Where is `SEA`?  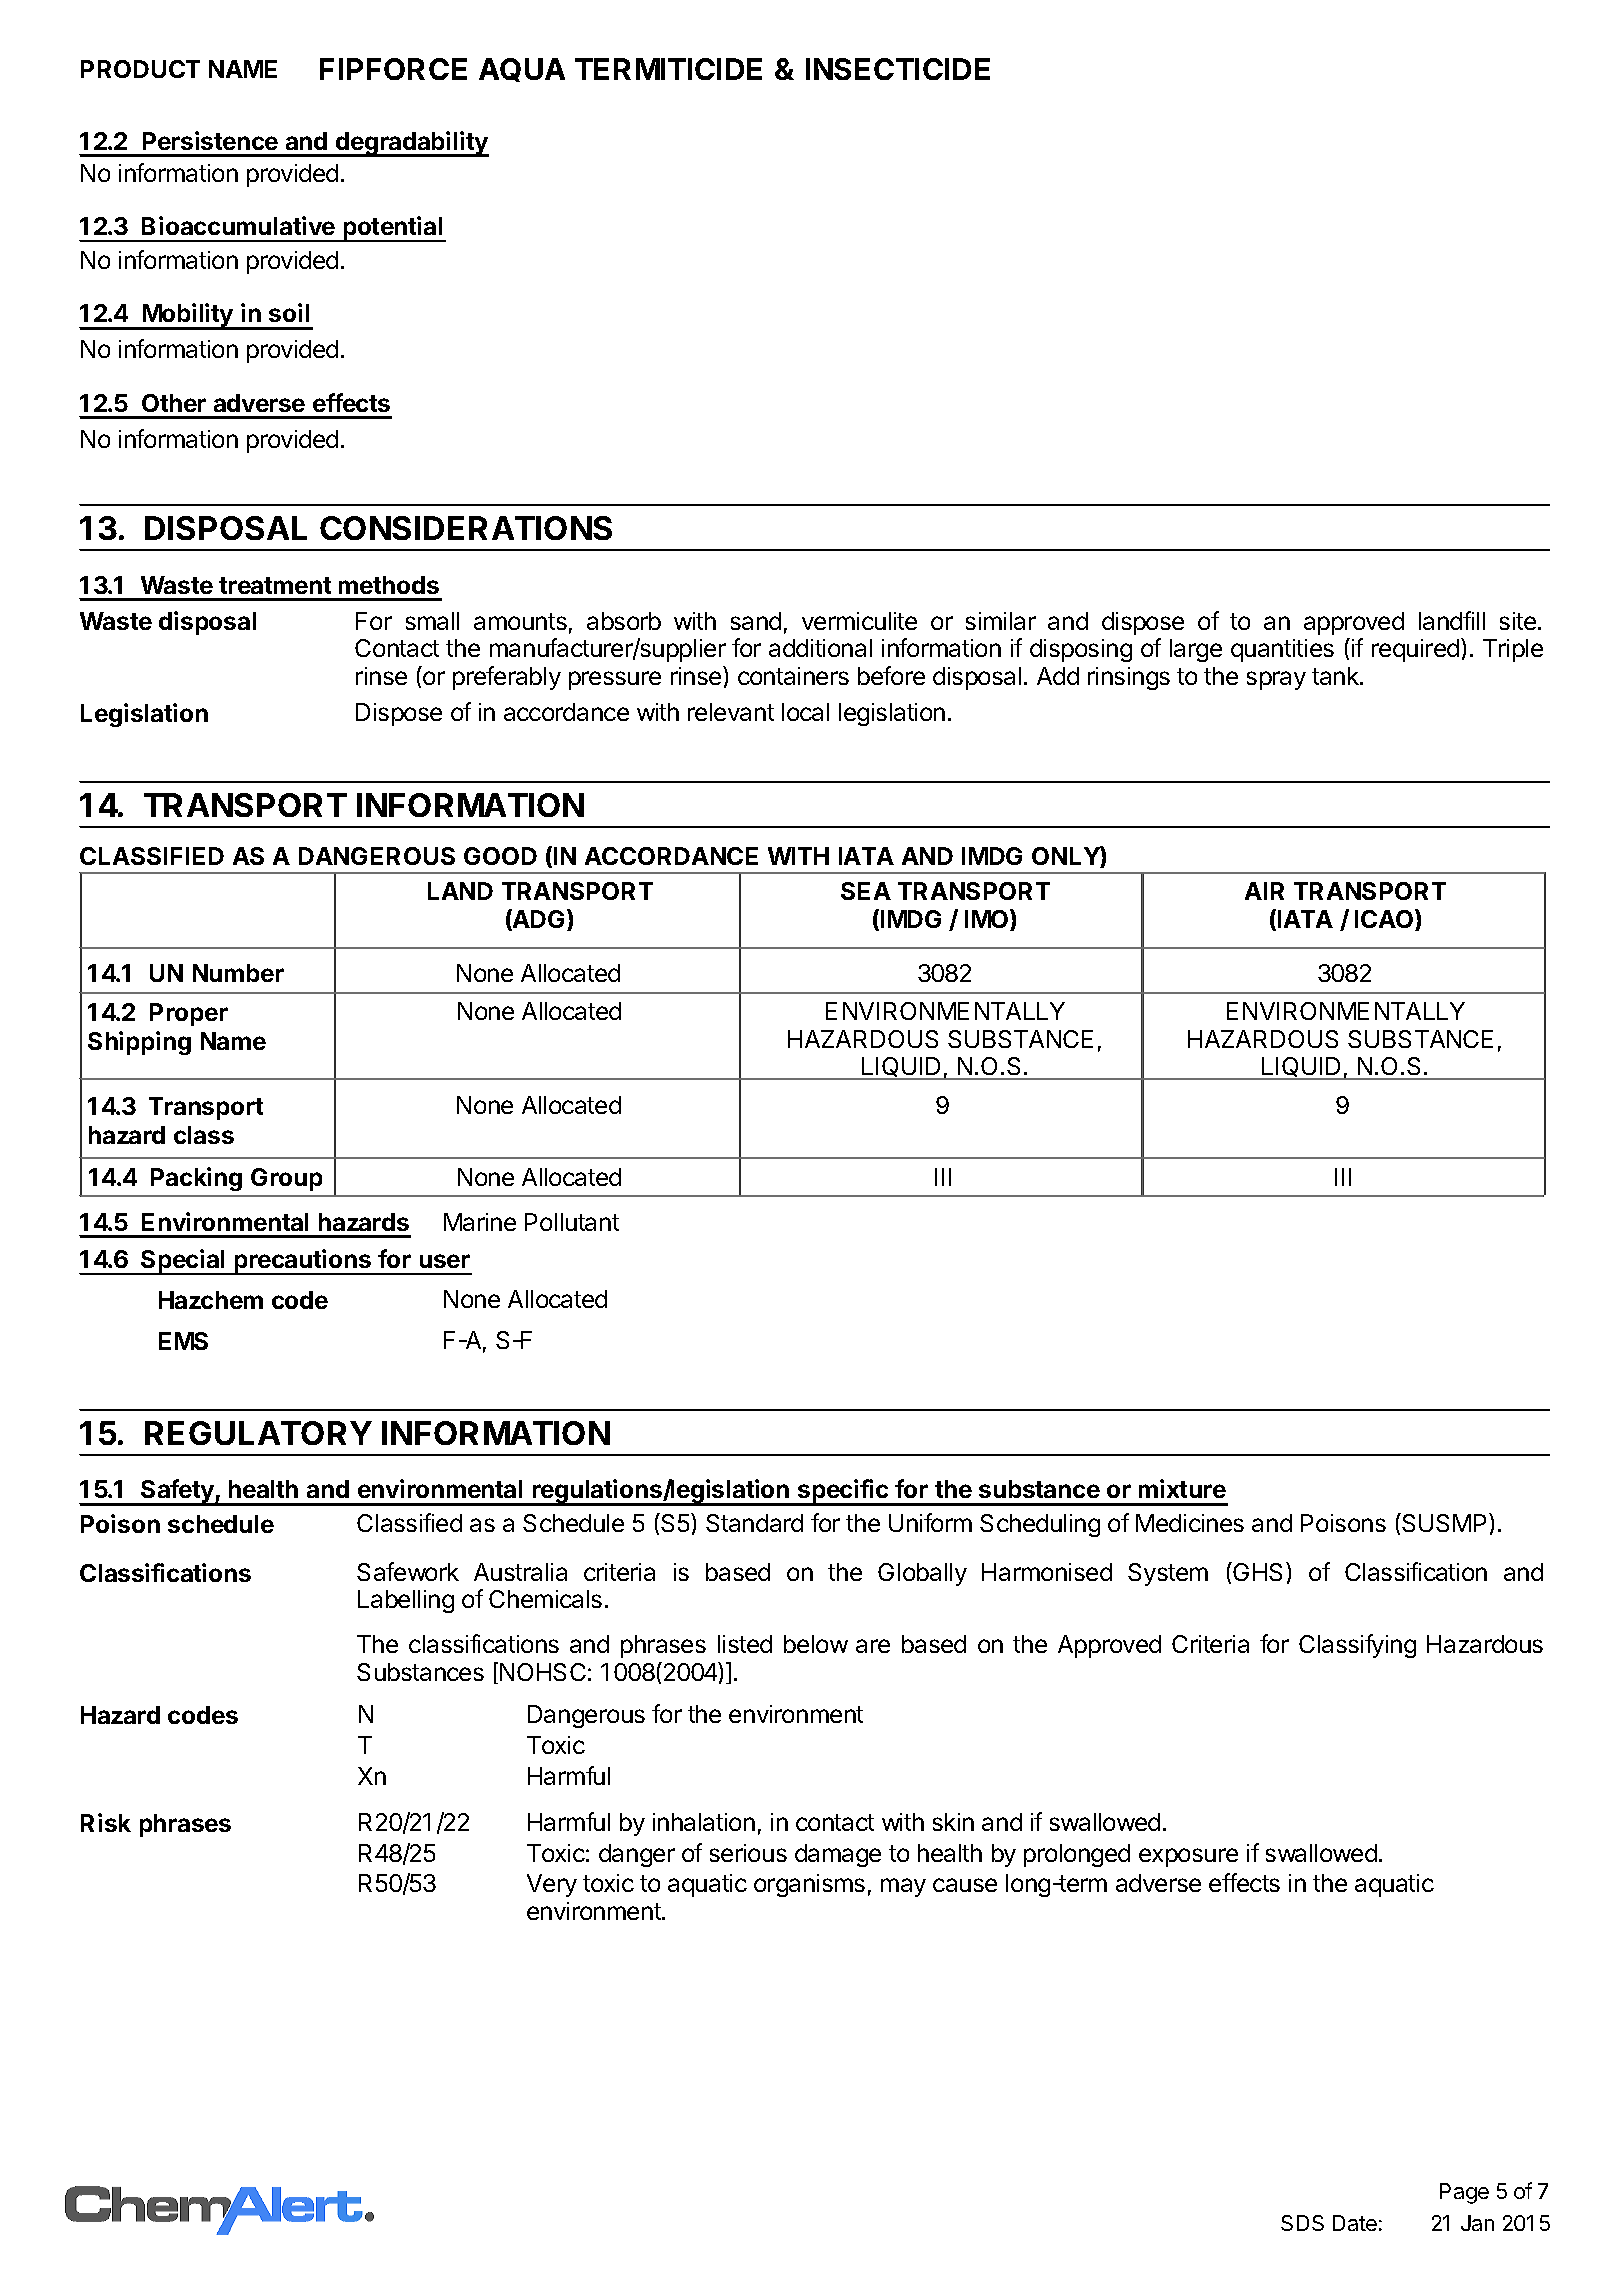 SEA is located at coordinates (866, 891).
